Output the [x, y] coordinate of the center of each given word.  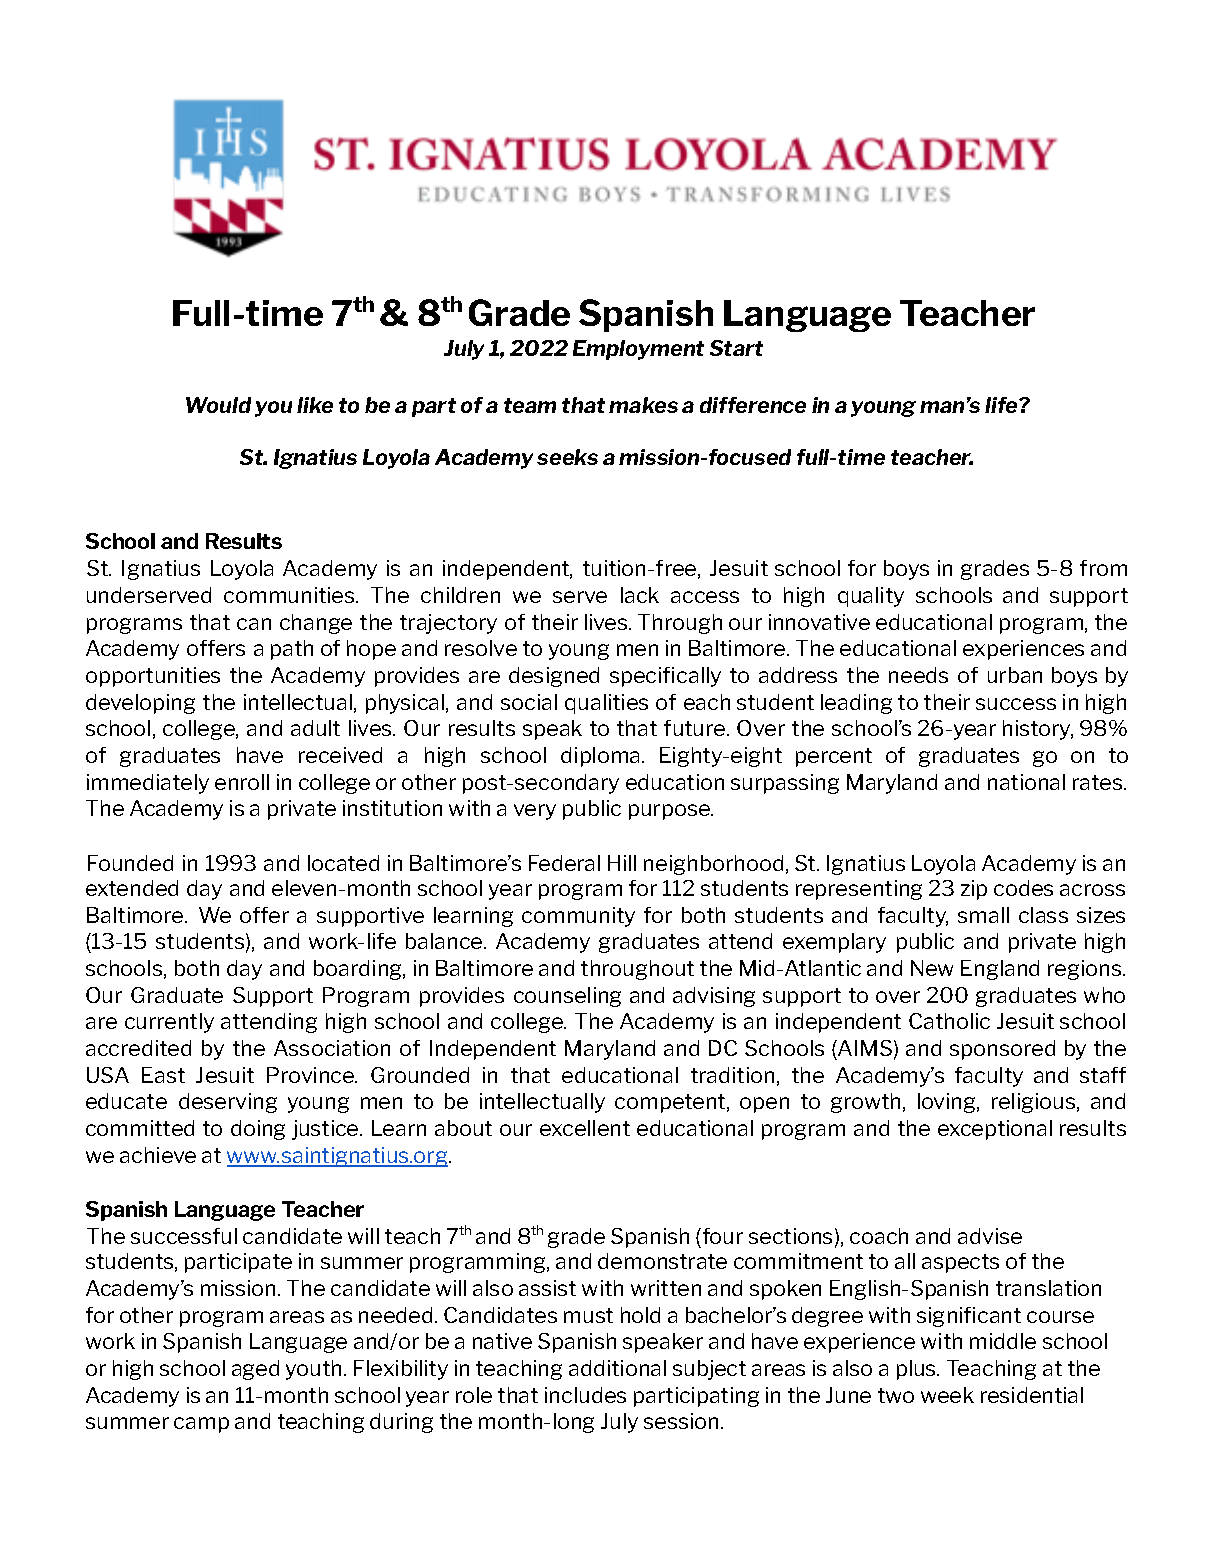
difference [753, 405]
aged [255, 1370]
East [163, 1075]
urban [1015, 675]
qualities [606, 704]
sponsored [1002, 1050]
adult [315, 728]
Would [218, 405]
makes [643, 405]
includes [585, 1395]
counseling [567, 997]
